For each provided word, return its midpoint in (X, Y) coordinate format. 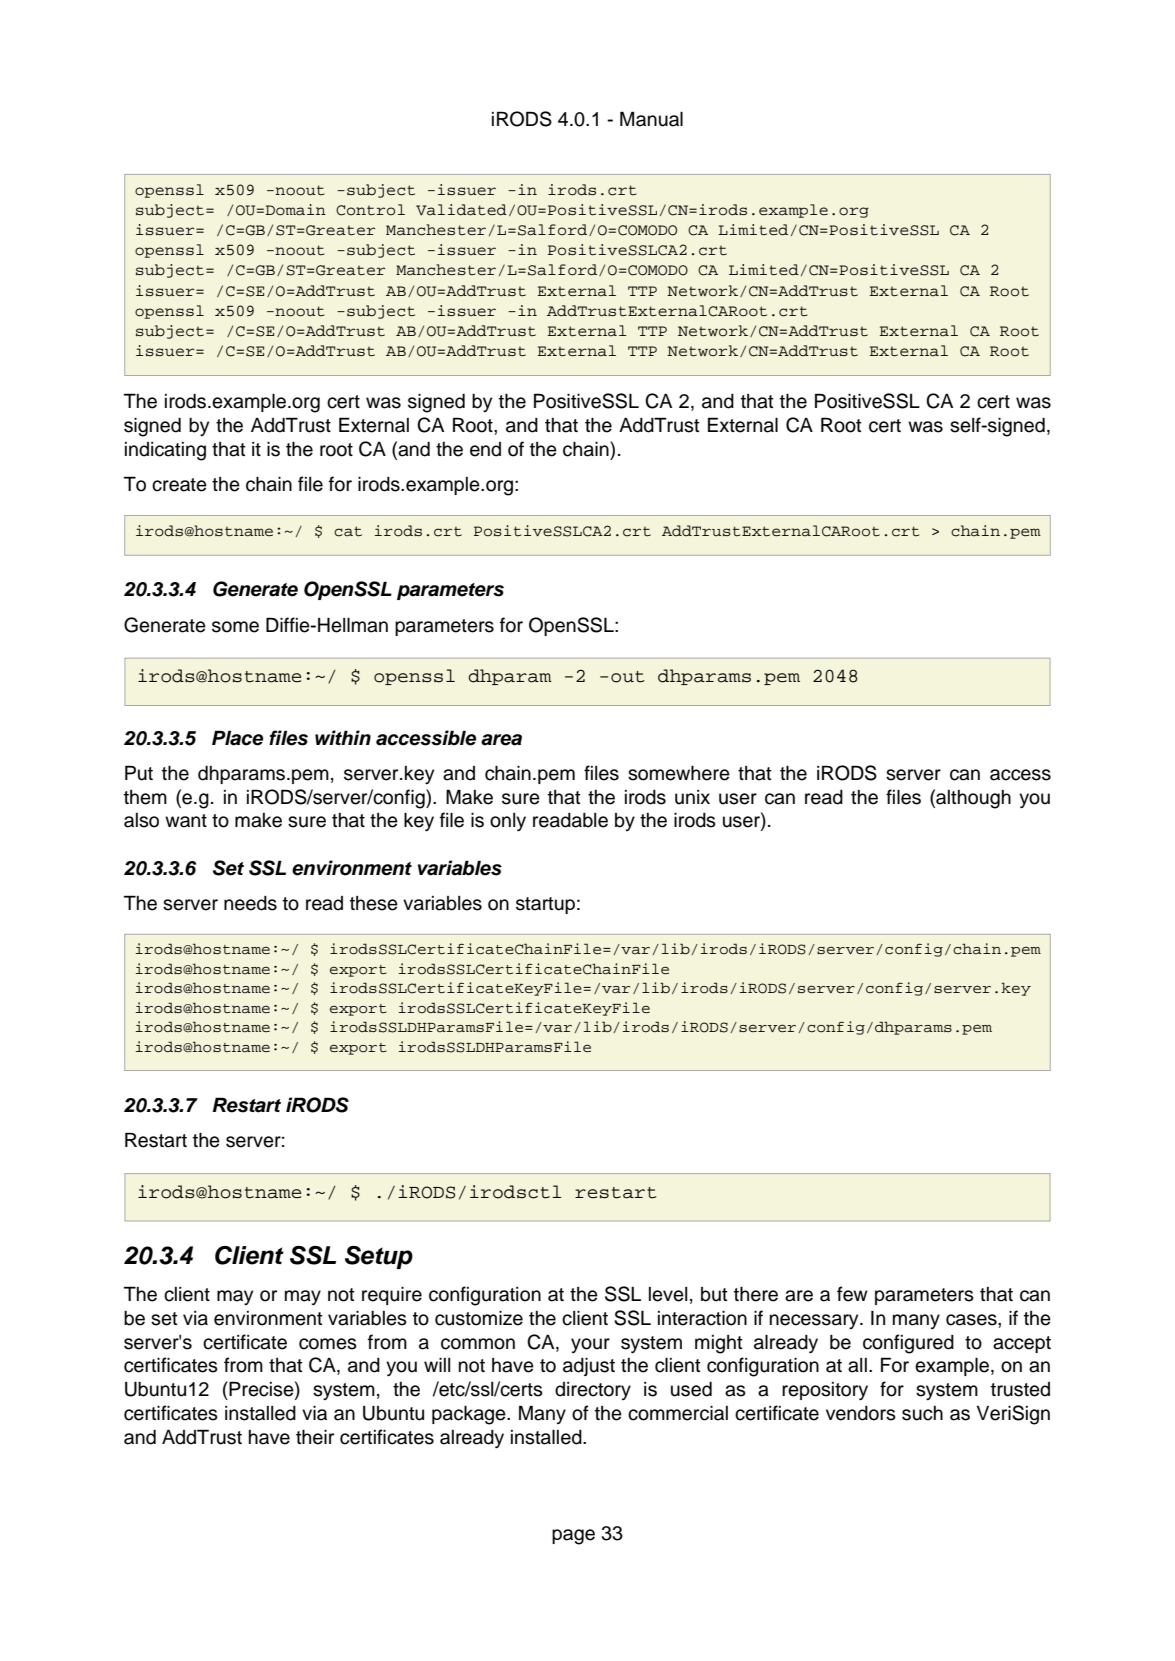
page (573, 1537)
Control (370, 210)
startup (545, 905)
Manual (651, 119)
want (186, 821)
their (315, 1437)
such (922, 1413)
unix (692, 797)
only (508, 822)
